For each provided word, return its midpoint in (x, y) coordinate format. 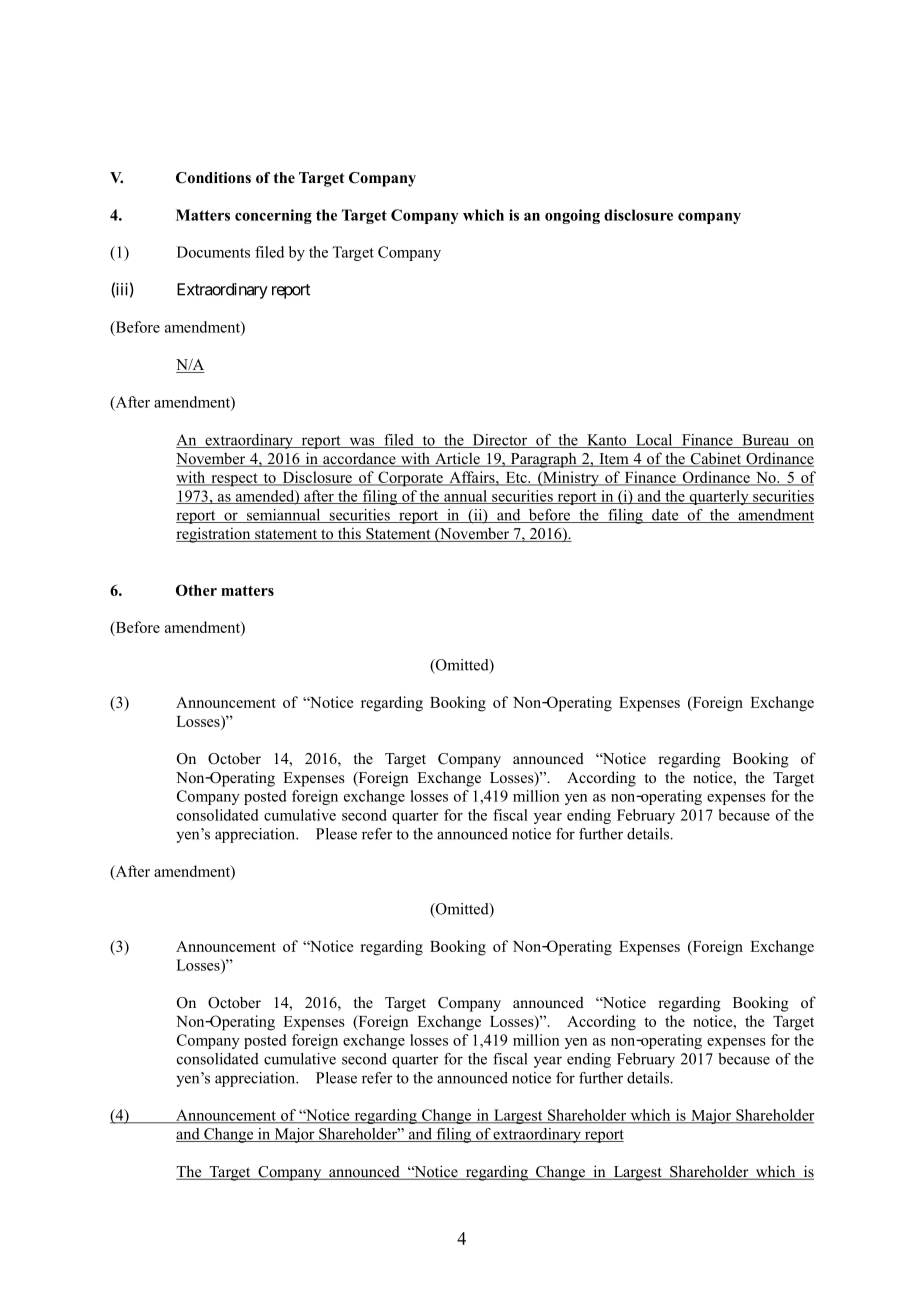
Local (654, 441)
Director (500, 441)
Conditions (213, 178)
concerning (273, 216)
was (362, 442)
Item (614, 460)
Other (196, 590)
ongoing (572, 216)
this (349, 534)
